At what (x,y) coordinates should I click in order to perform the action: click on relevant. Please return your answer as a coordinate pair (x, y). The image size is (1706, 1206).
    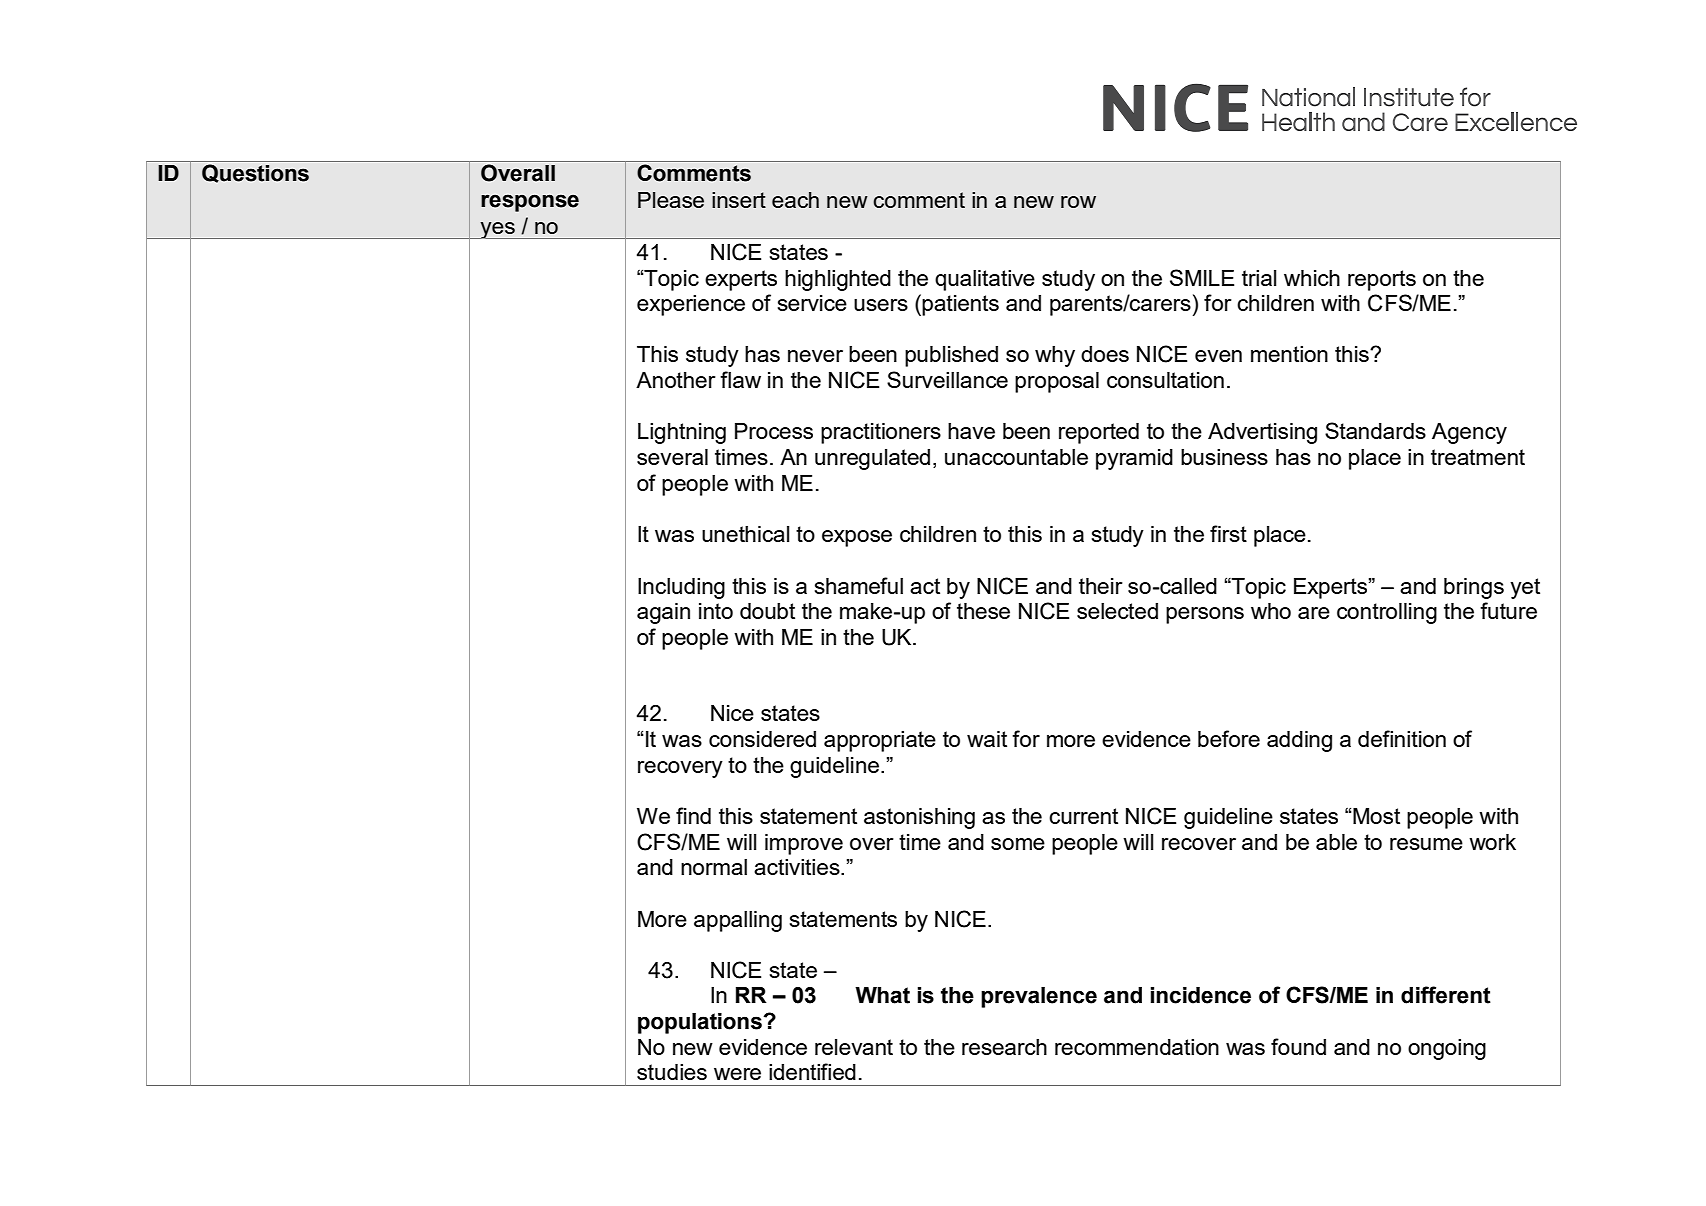
    Looking at the image, I should click on (854, 1047).
